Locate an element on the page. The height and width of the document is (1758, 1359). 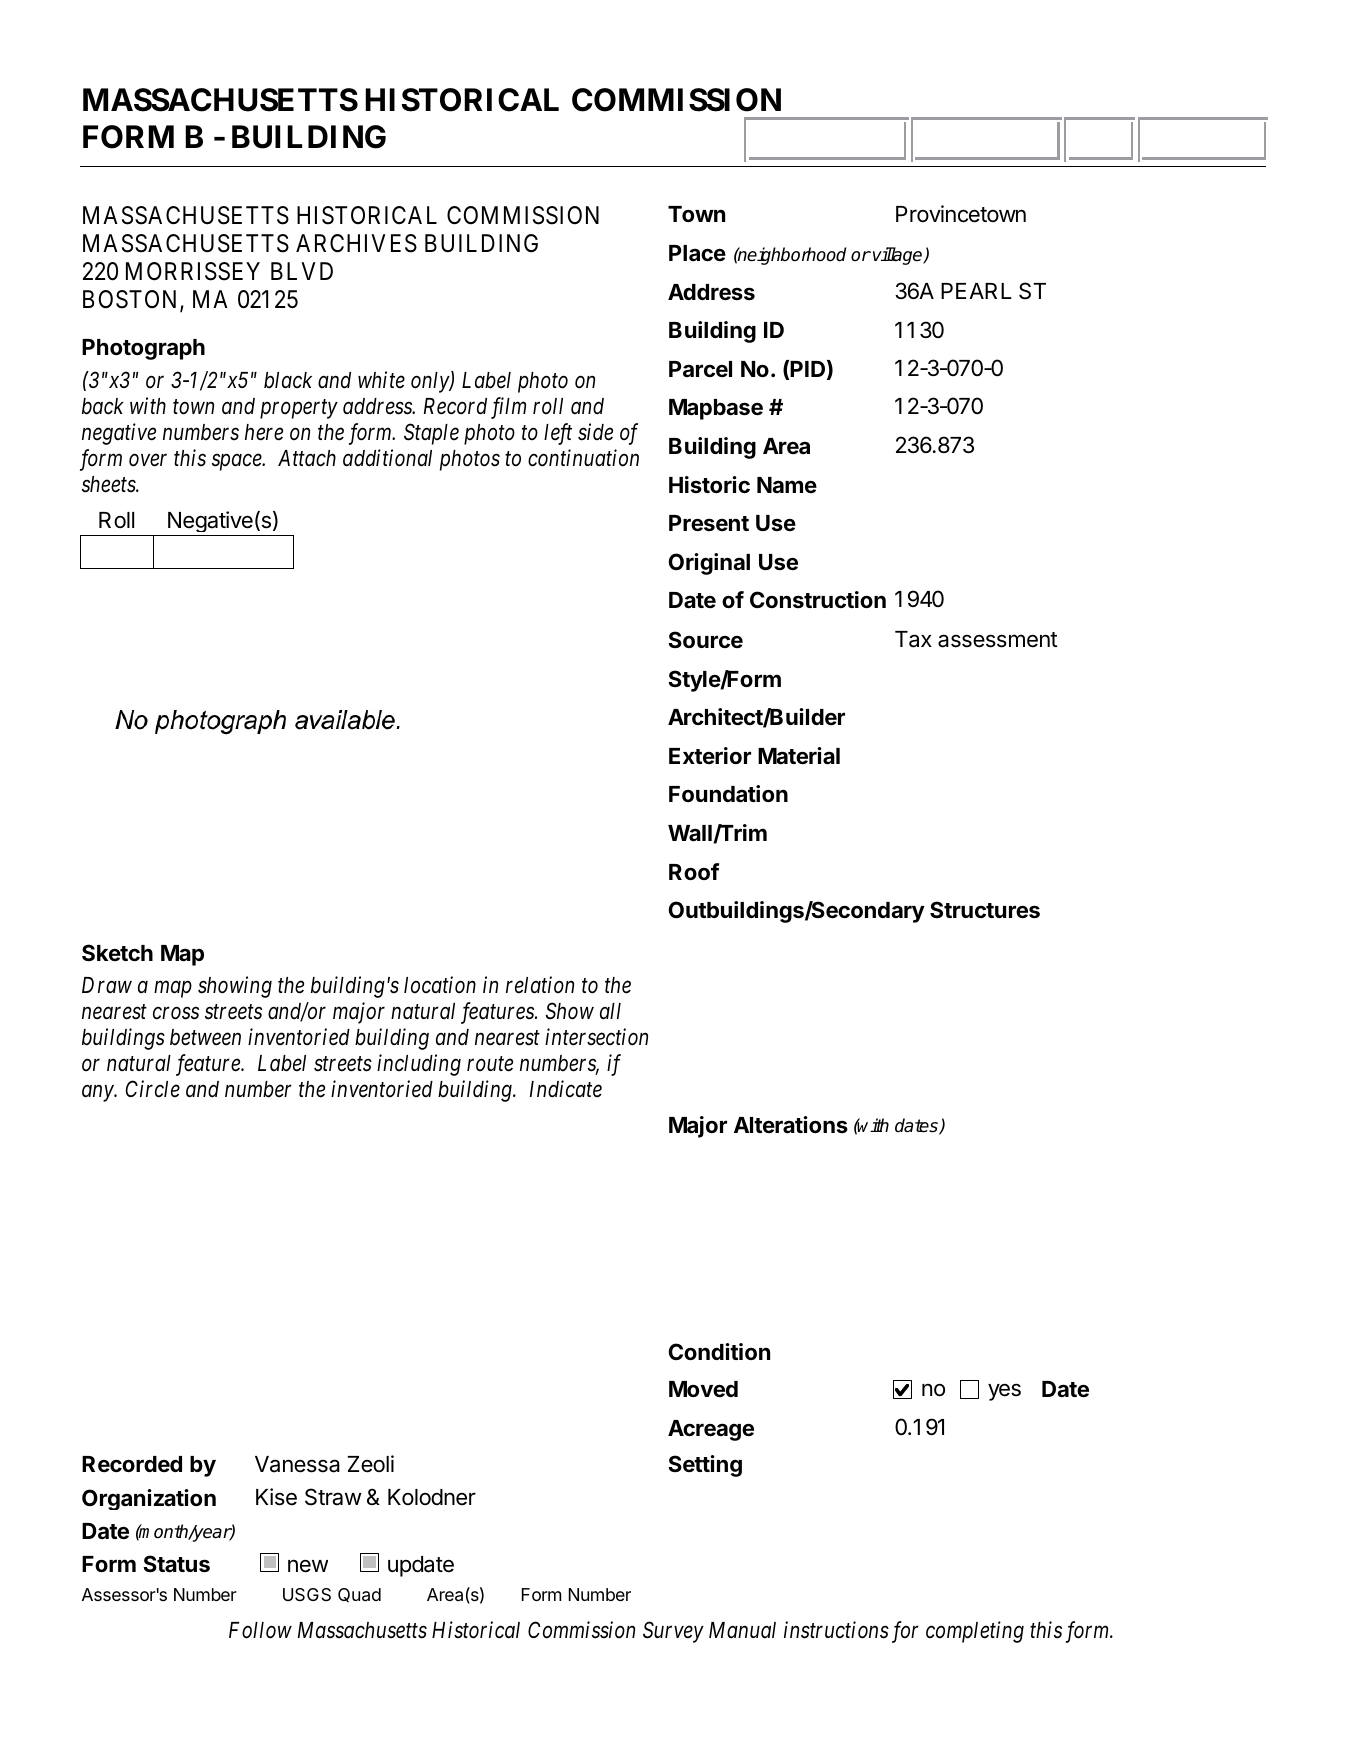
Tax is located at coordinates (913, 639).
